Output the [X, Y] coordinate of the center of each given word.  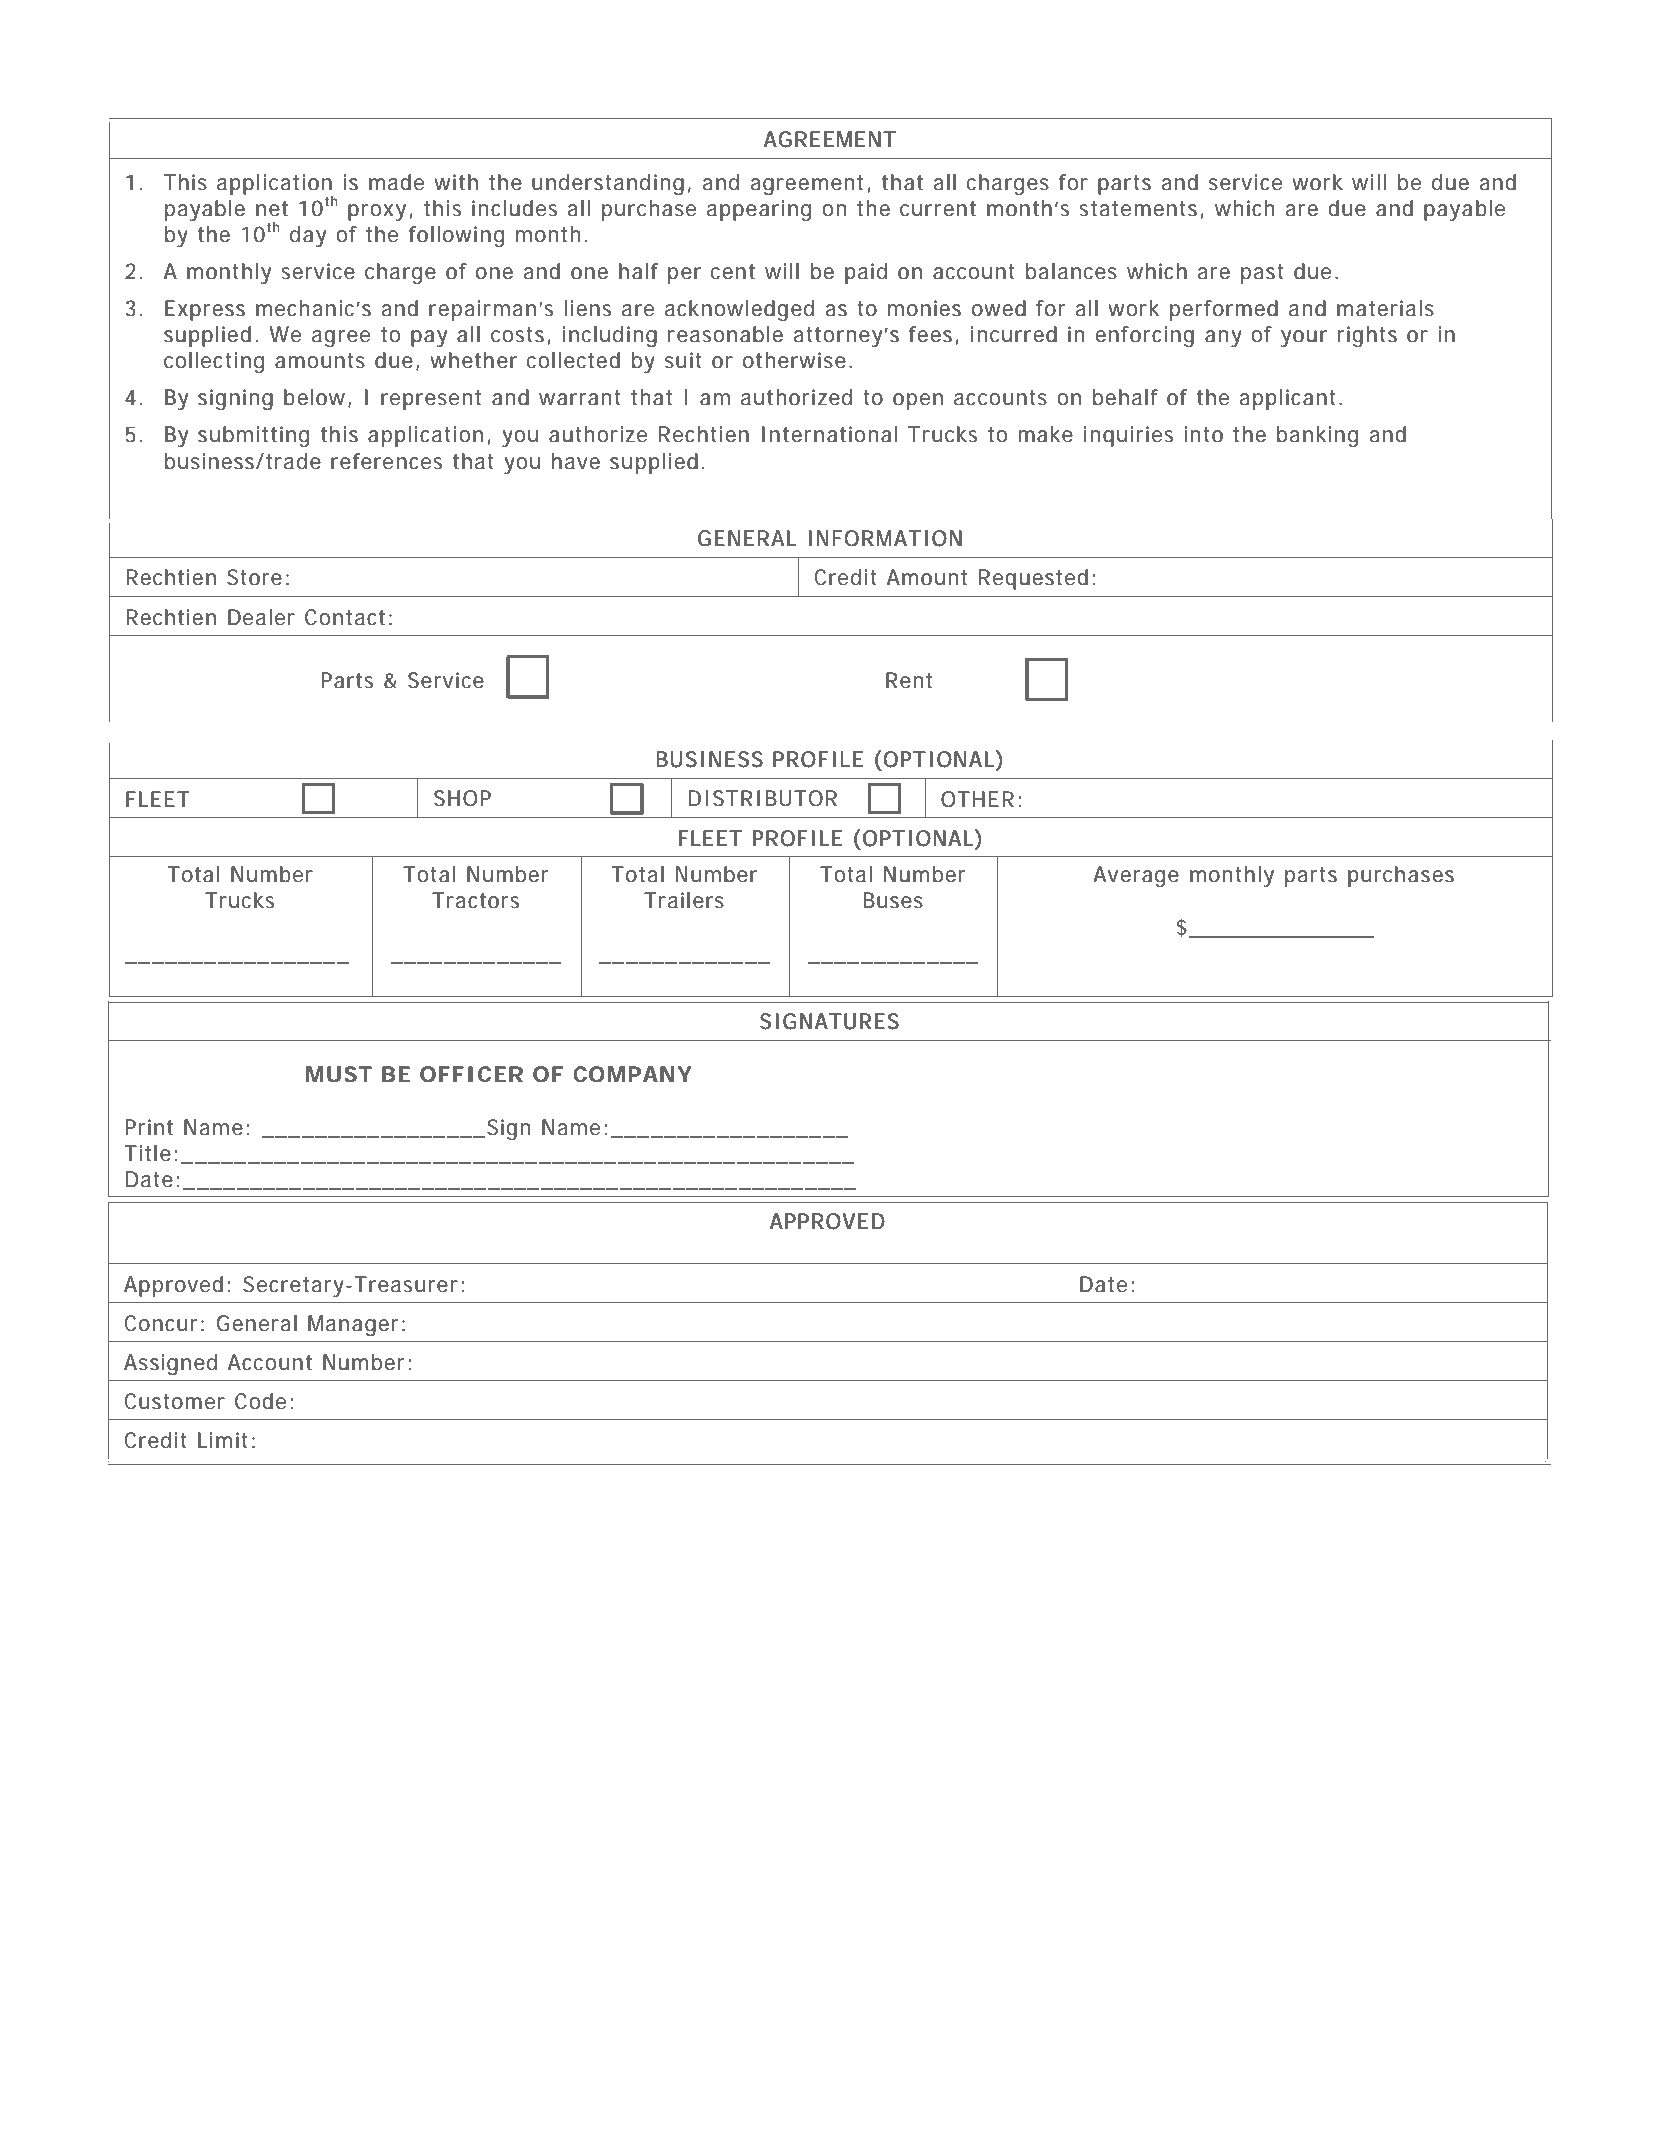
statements [1138, 209]
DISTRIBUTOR [762, 798]
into [1203, 434]
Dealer [261, 617]
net [272, 209]
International [829, 434]
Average [1136, 876]
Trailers [684, 900]
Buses [893, 900]
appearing [759, 210]
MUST [339, 1074]
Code [260, 1401]
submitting [253, 436]
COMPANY [632, 1074]
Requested [1033, 579]
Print [149, 1127]
